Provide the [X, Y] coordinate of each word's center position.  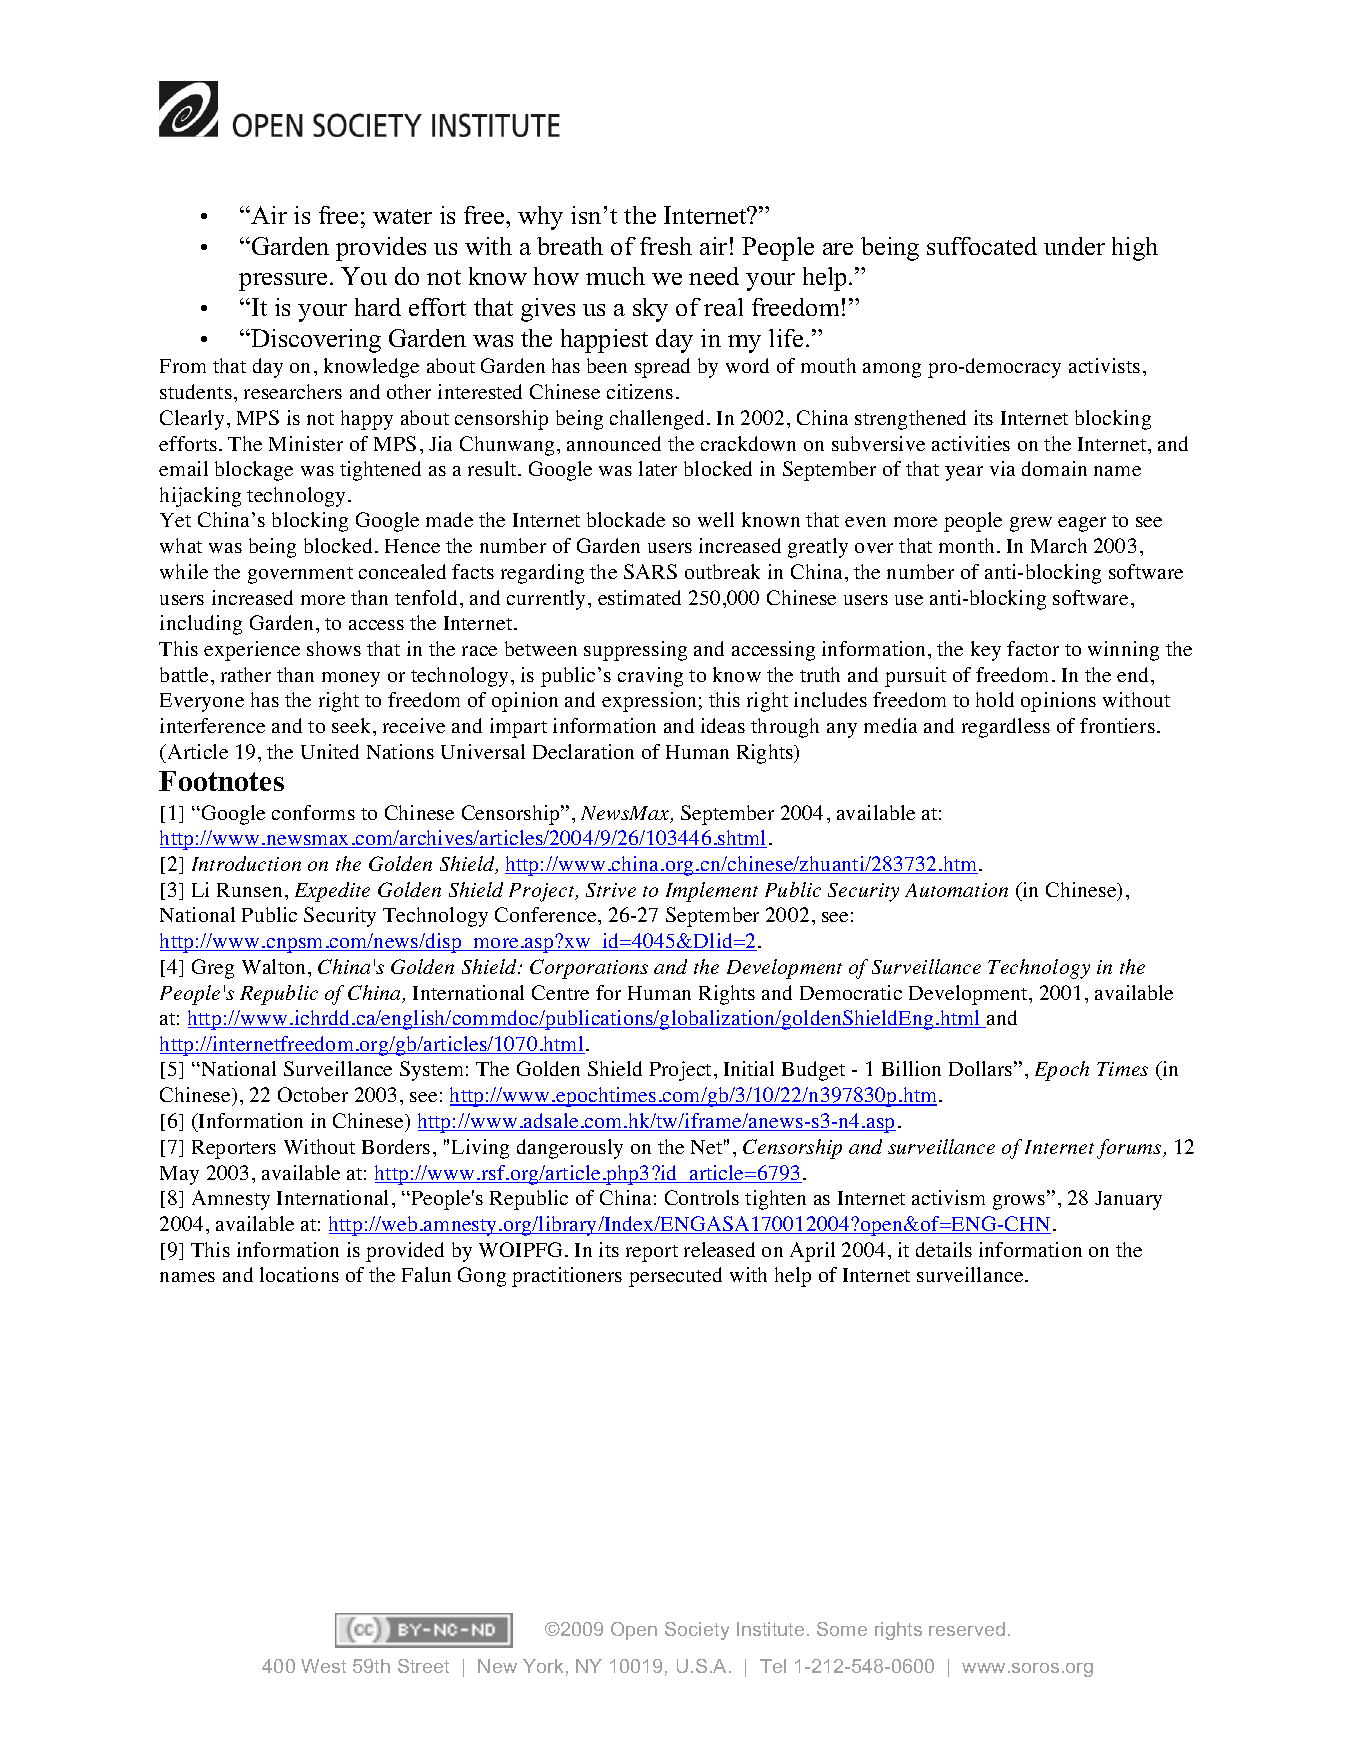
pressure [283, 282]
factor [1033, 648]
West [323, 1666]
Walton [273, 966]
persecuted [675, 1277]
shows [334, 648]
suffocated [982, 246]
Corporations [589, 969]
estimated [639, 597]
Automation [956, 890]
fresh [666, 246]
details [944, 1249]
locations [299, 1274]
